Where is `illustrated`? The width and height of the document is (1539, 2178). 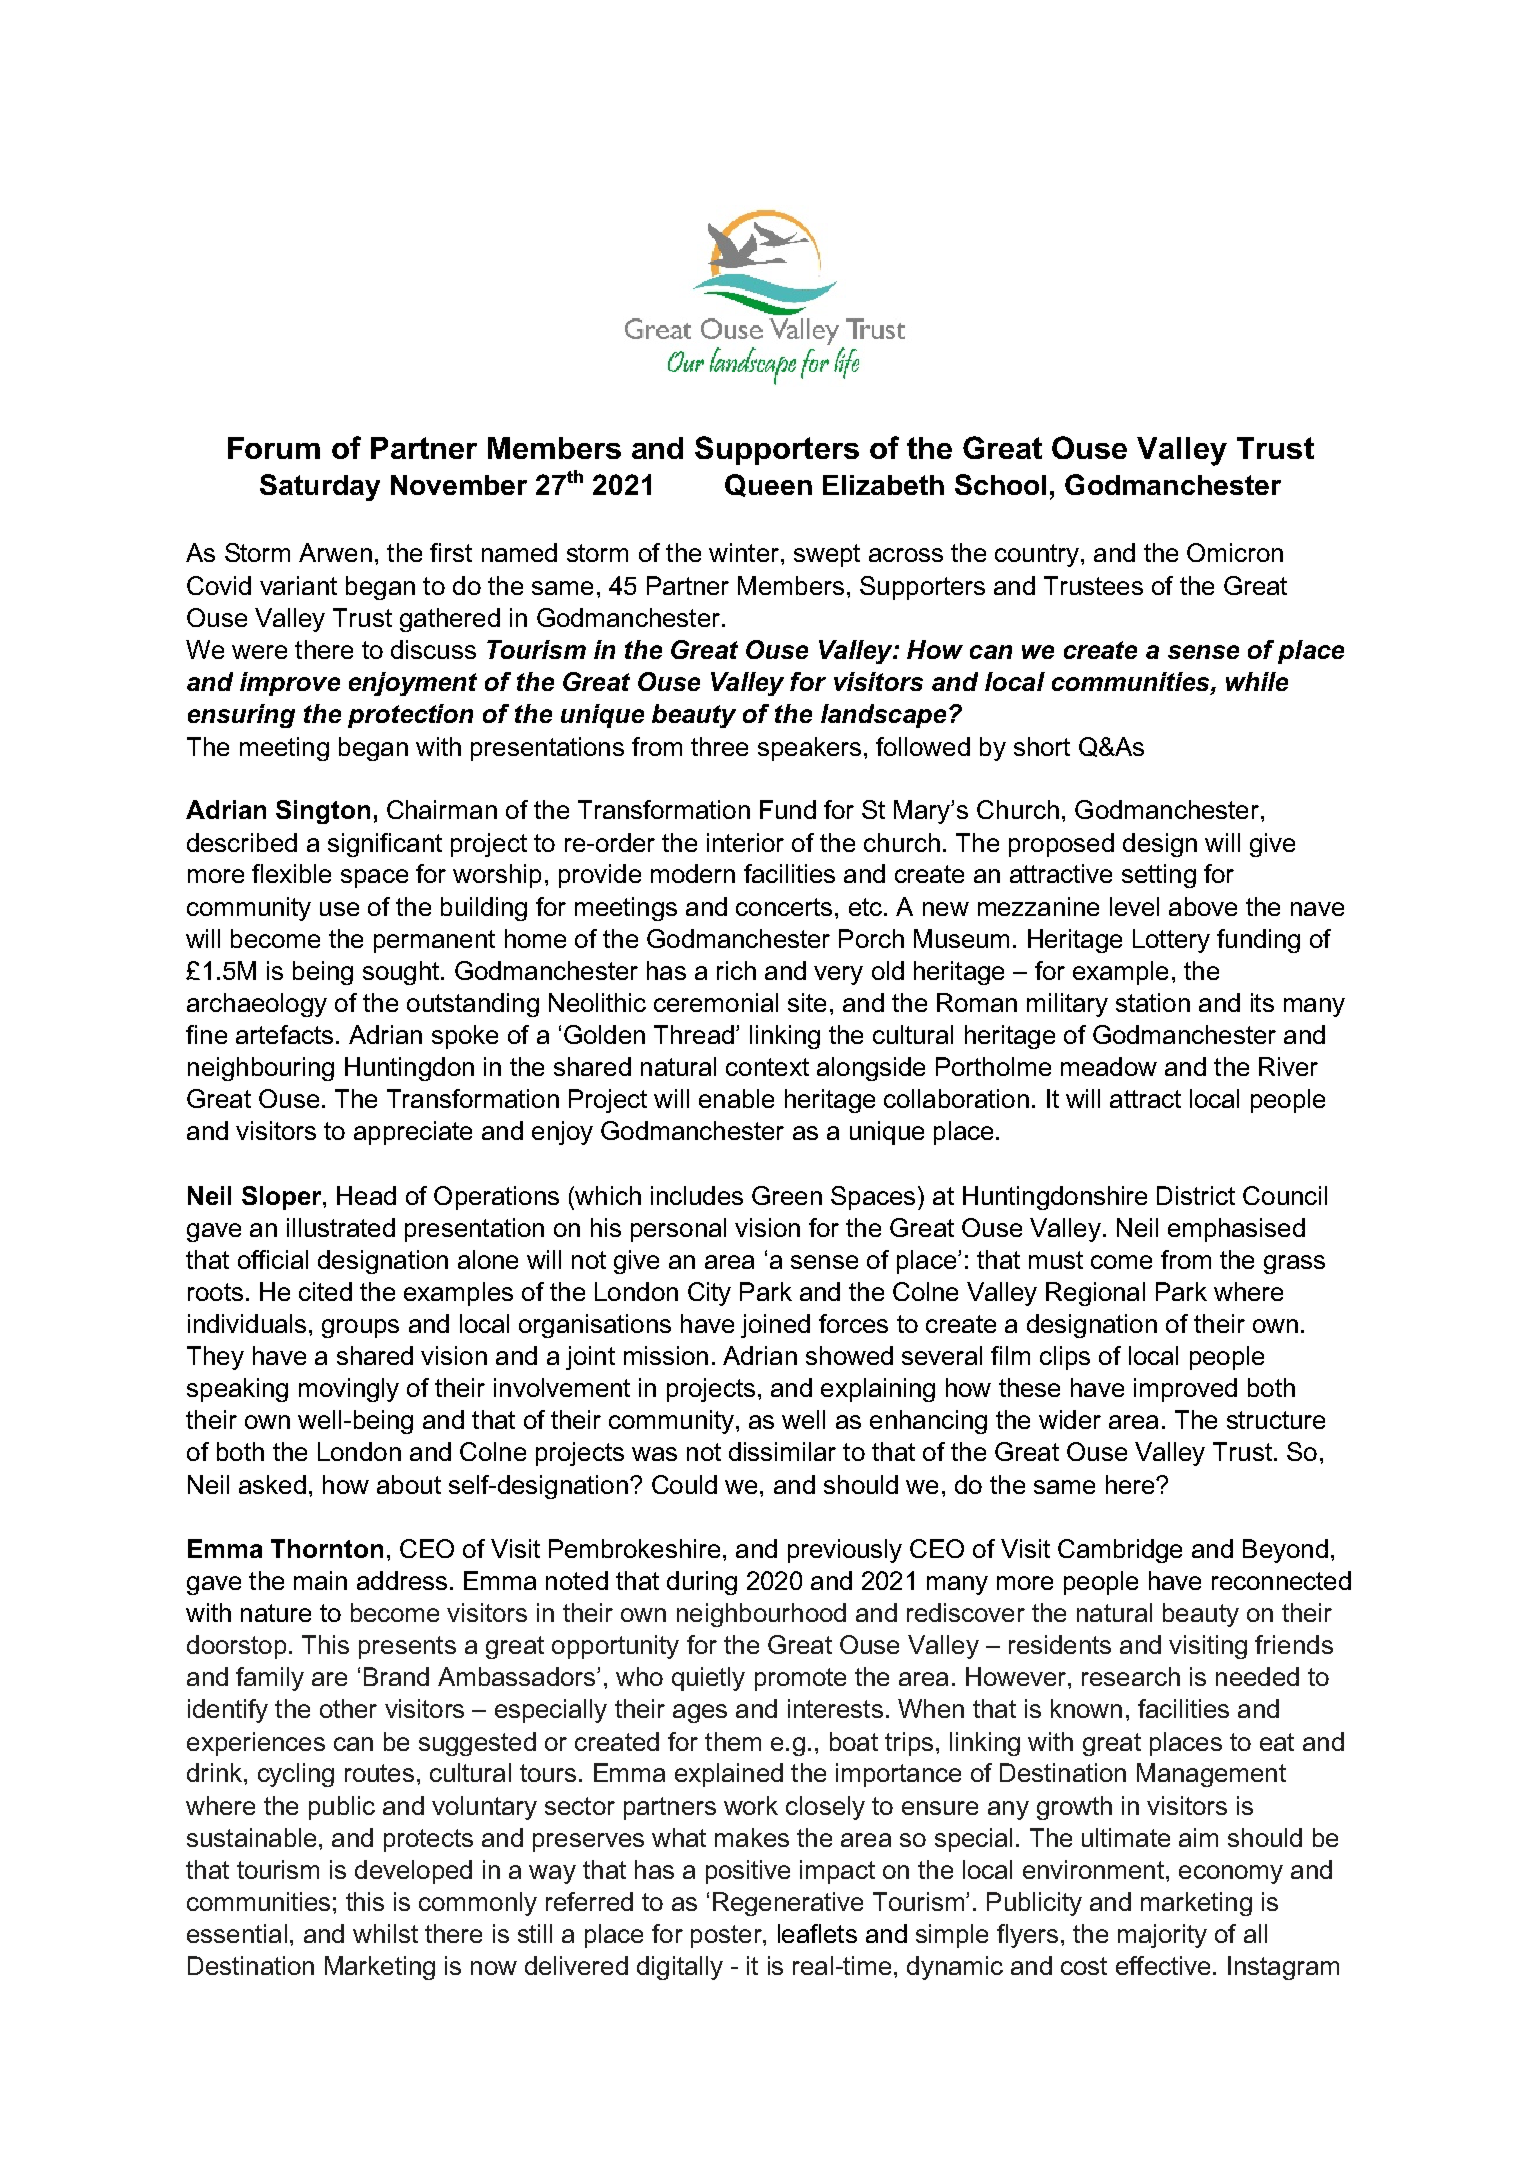 illustrated is located at coordinates (341, 1227).
